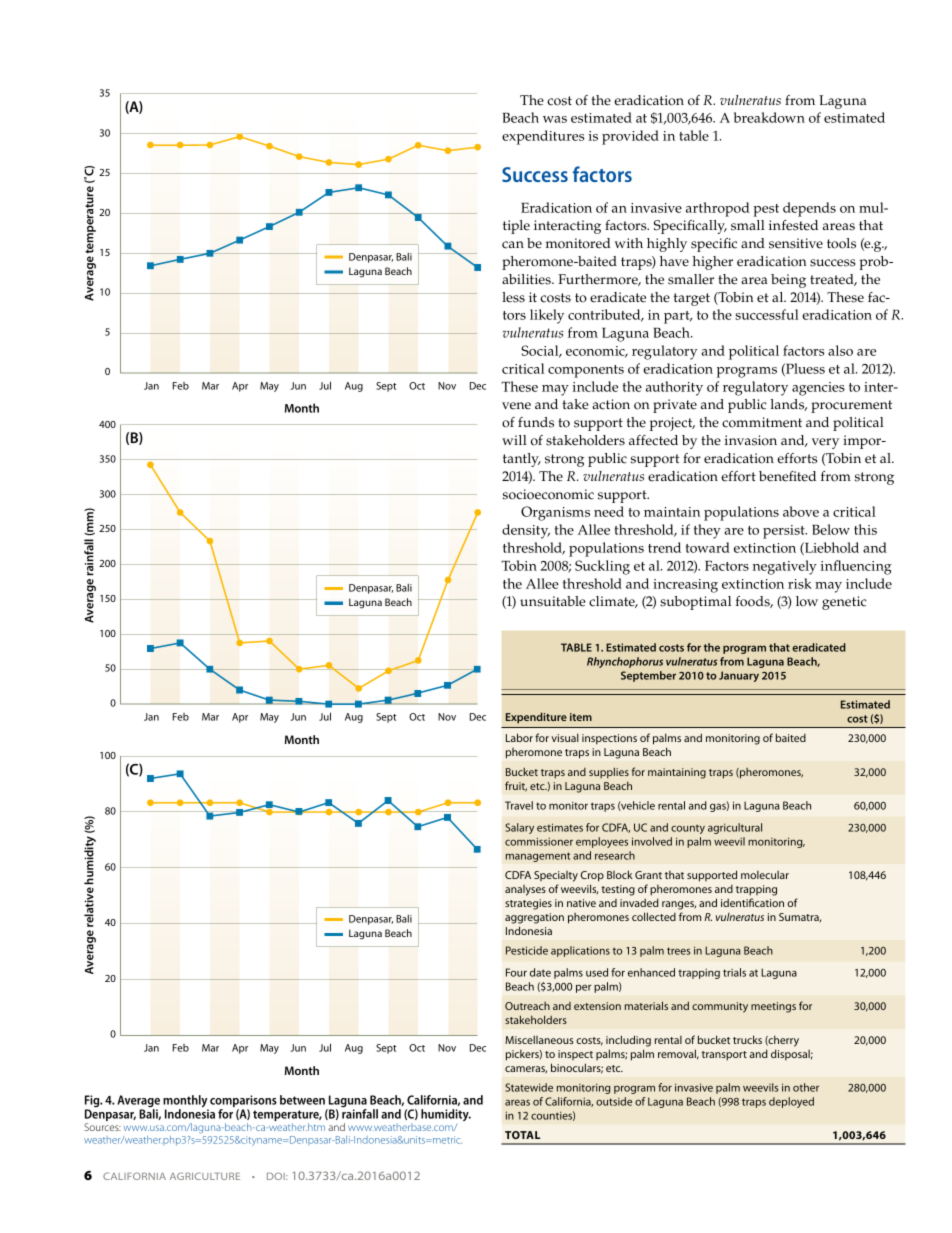 The height and width of the screenshot is (1233, 952). I want to click on between, so click(302, 1100).
